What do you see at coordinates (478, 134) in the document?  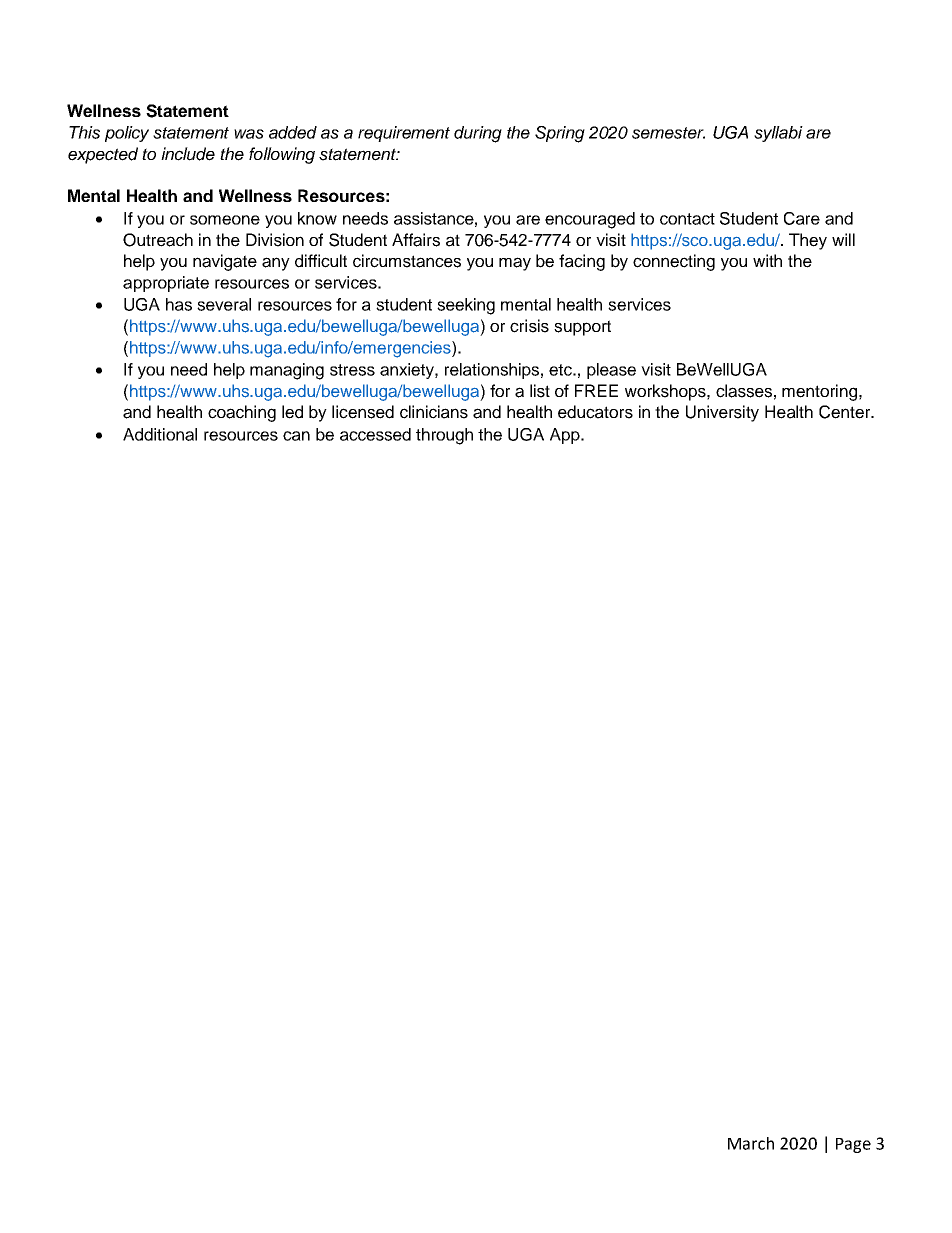 I see `during` at bounding box center [478, 134].
